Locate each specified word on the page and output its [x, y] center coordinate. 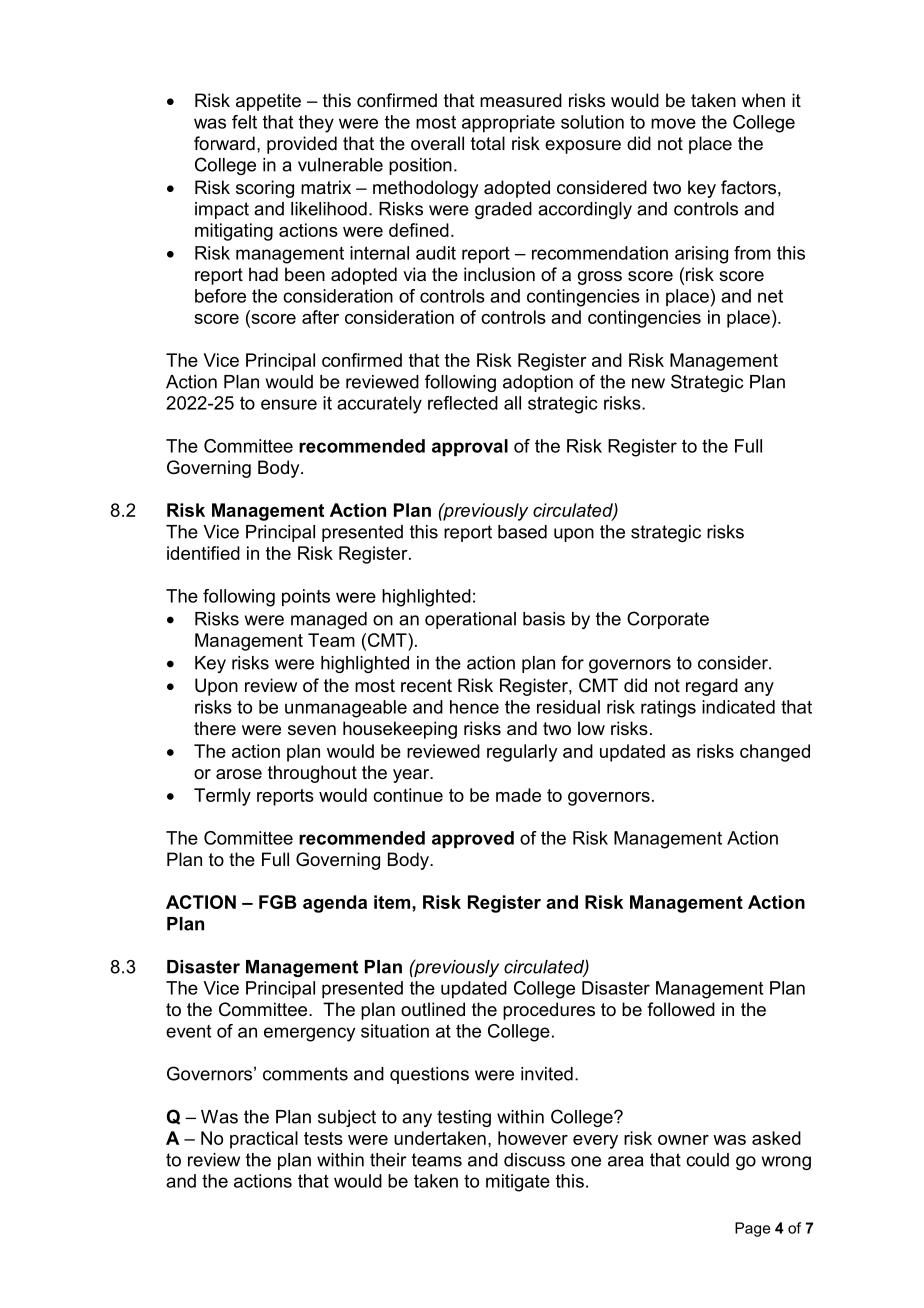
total [488, 143]
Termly [222, 797]
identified [203, 553]
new [648, 383]
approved [473, 839]
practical [264, 1140]
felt [244, 122]
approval [470, 447]
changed [775, 753]
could [707, 1160]
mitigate [518, 1183]
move [673, 123]
